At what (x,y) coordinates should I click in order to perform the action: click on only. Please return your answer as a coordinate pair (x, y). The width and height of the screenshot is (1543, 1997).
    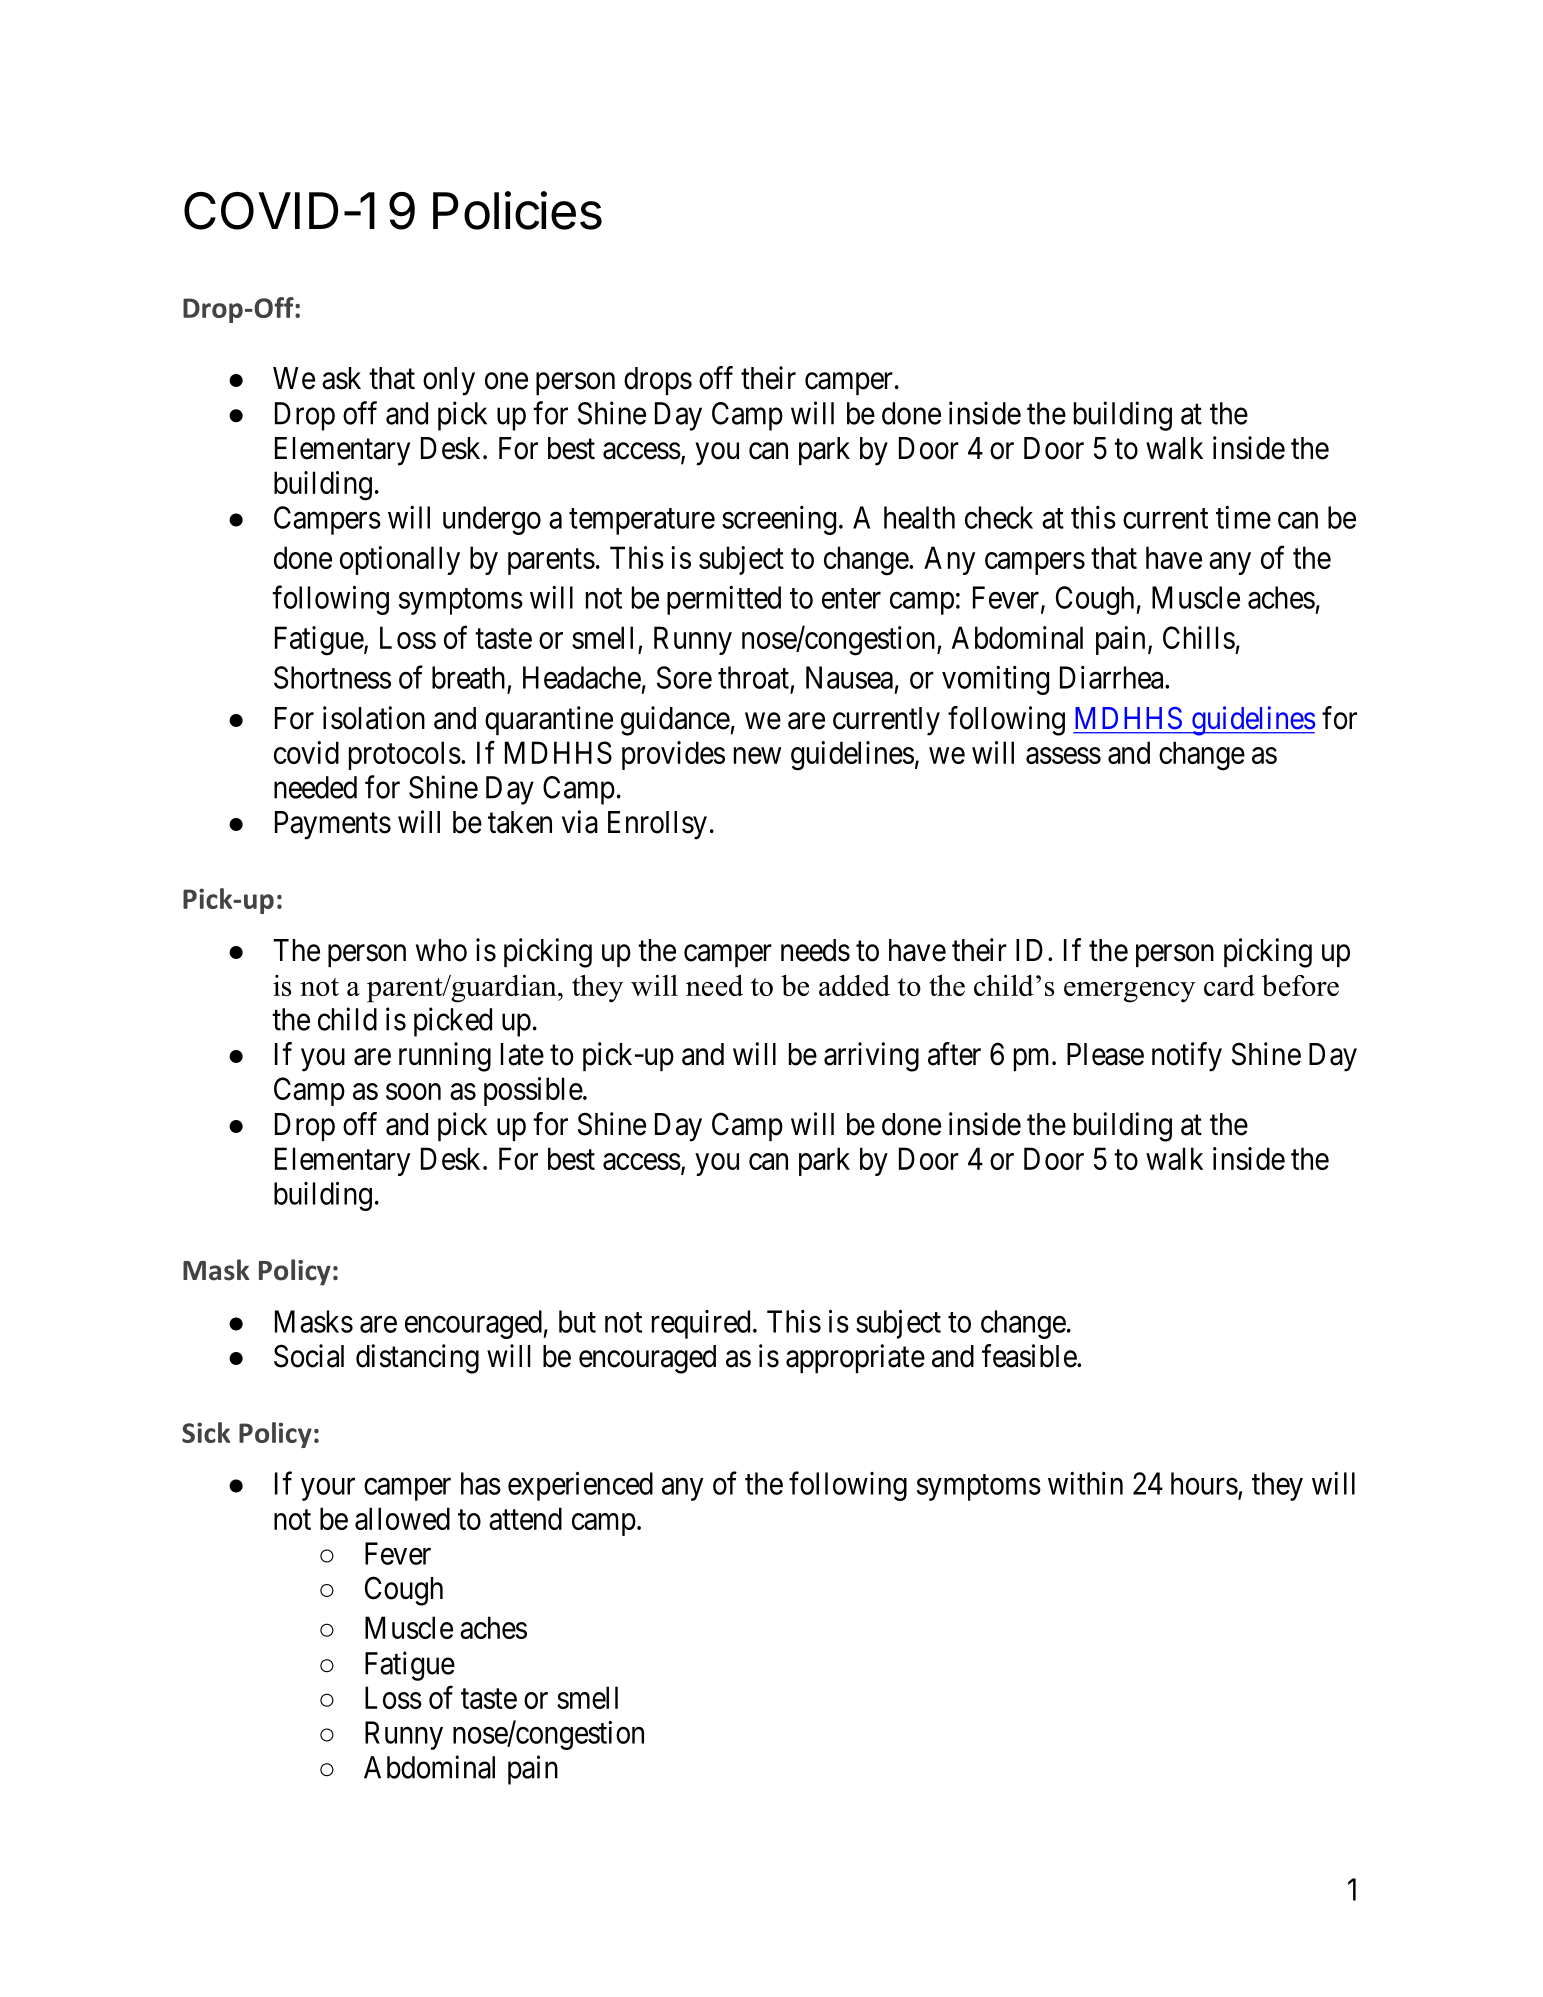
    Looking at the image, I should click on (449, 381).
